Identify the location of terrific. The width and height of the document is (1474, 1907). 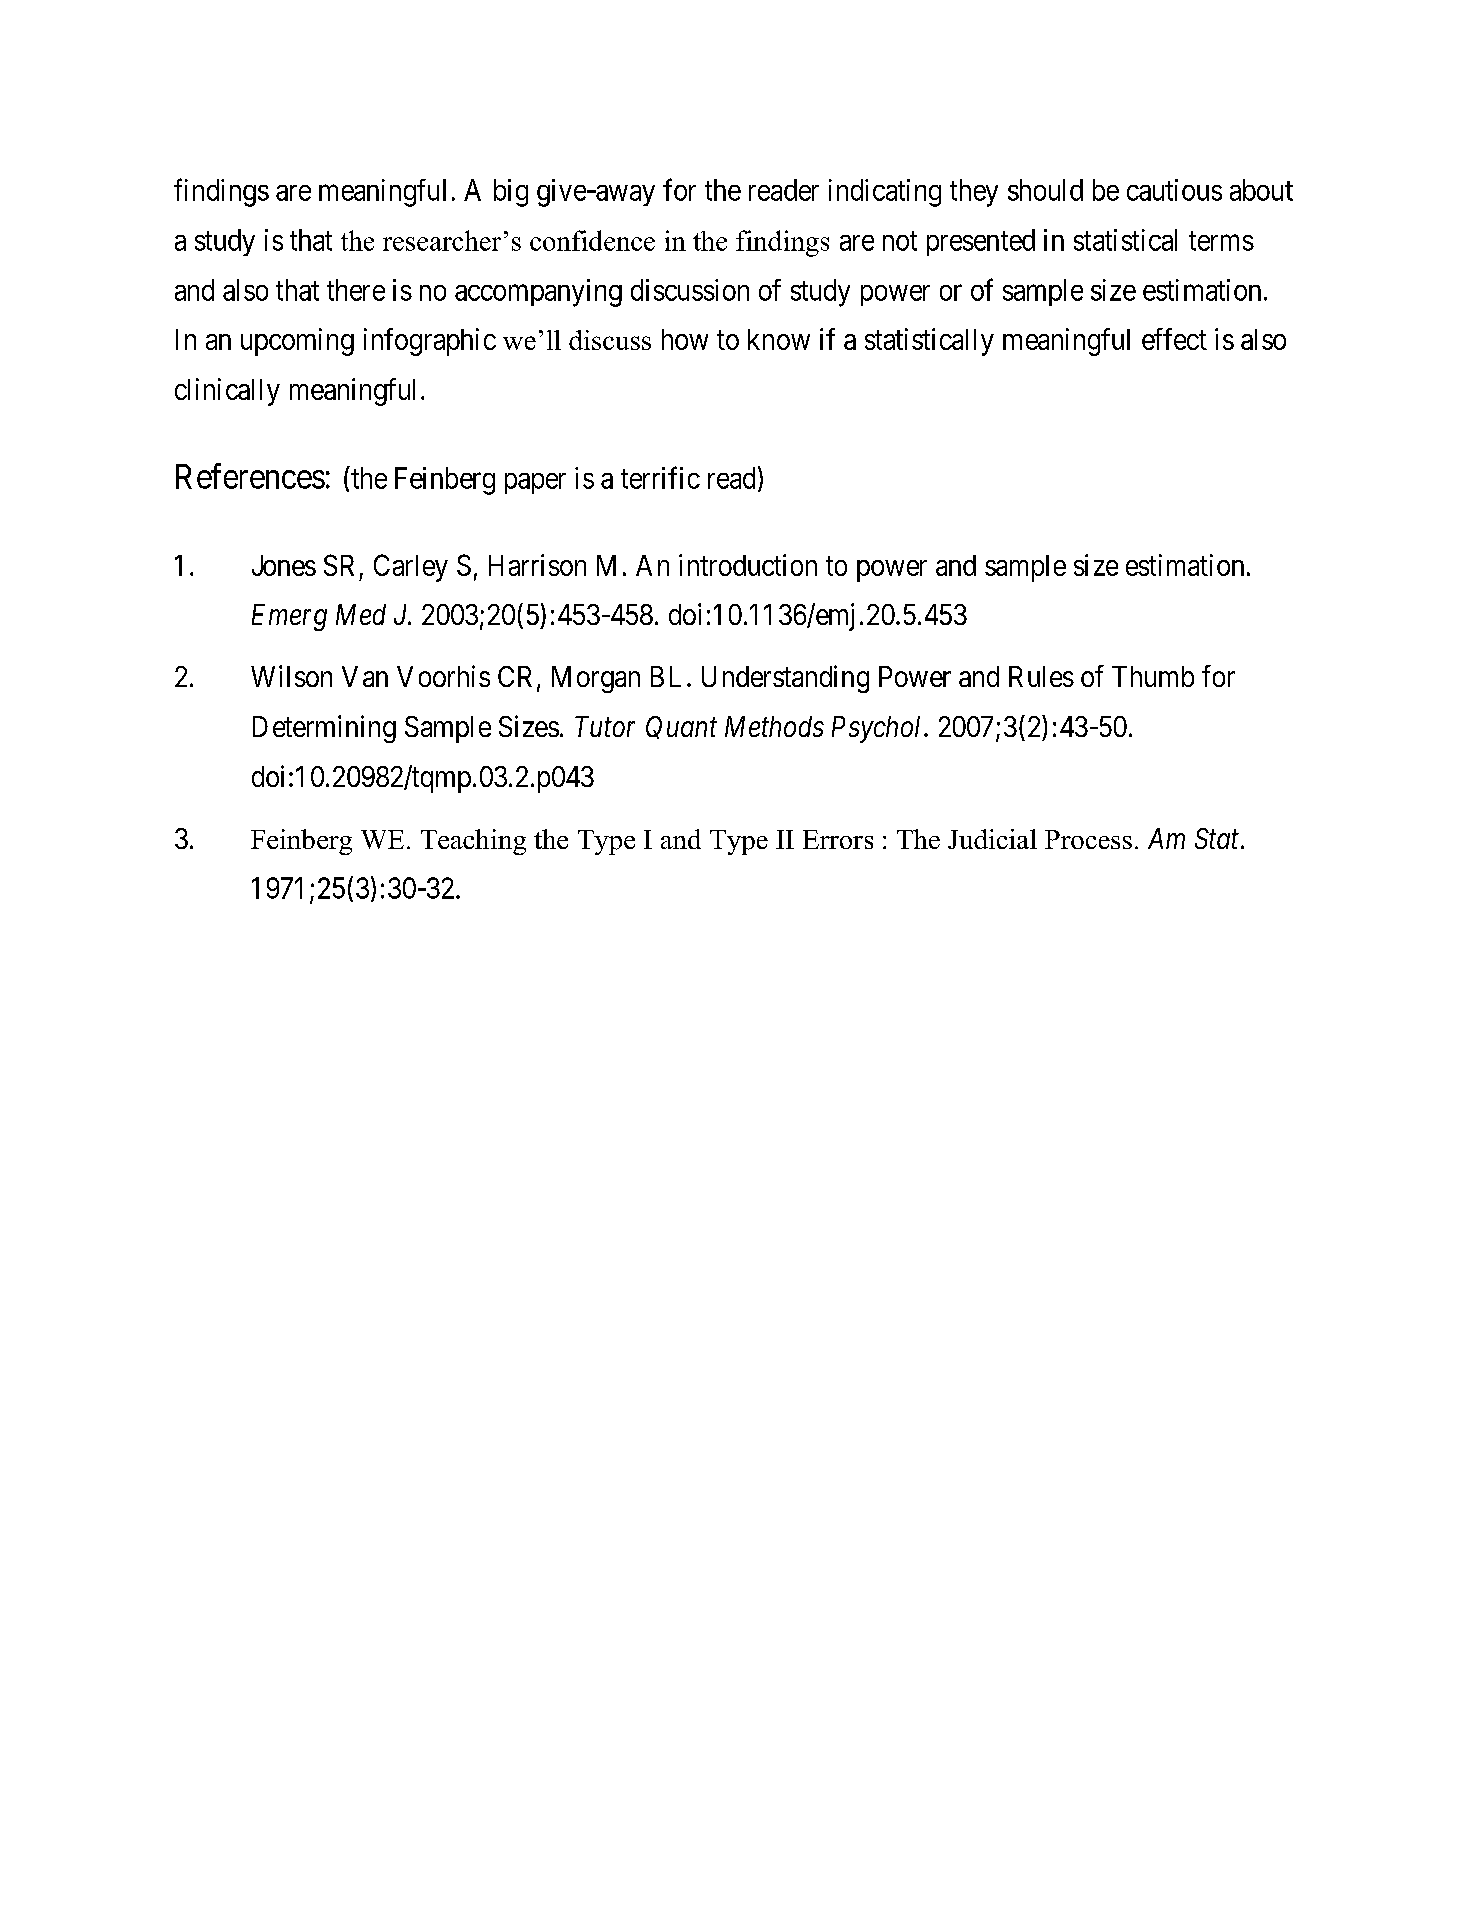
(660, 477).
